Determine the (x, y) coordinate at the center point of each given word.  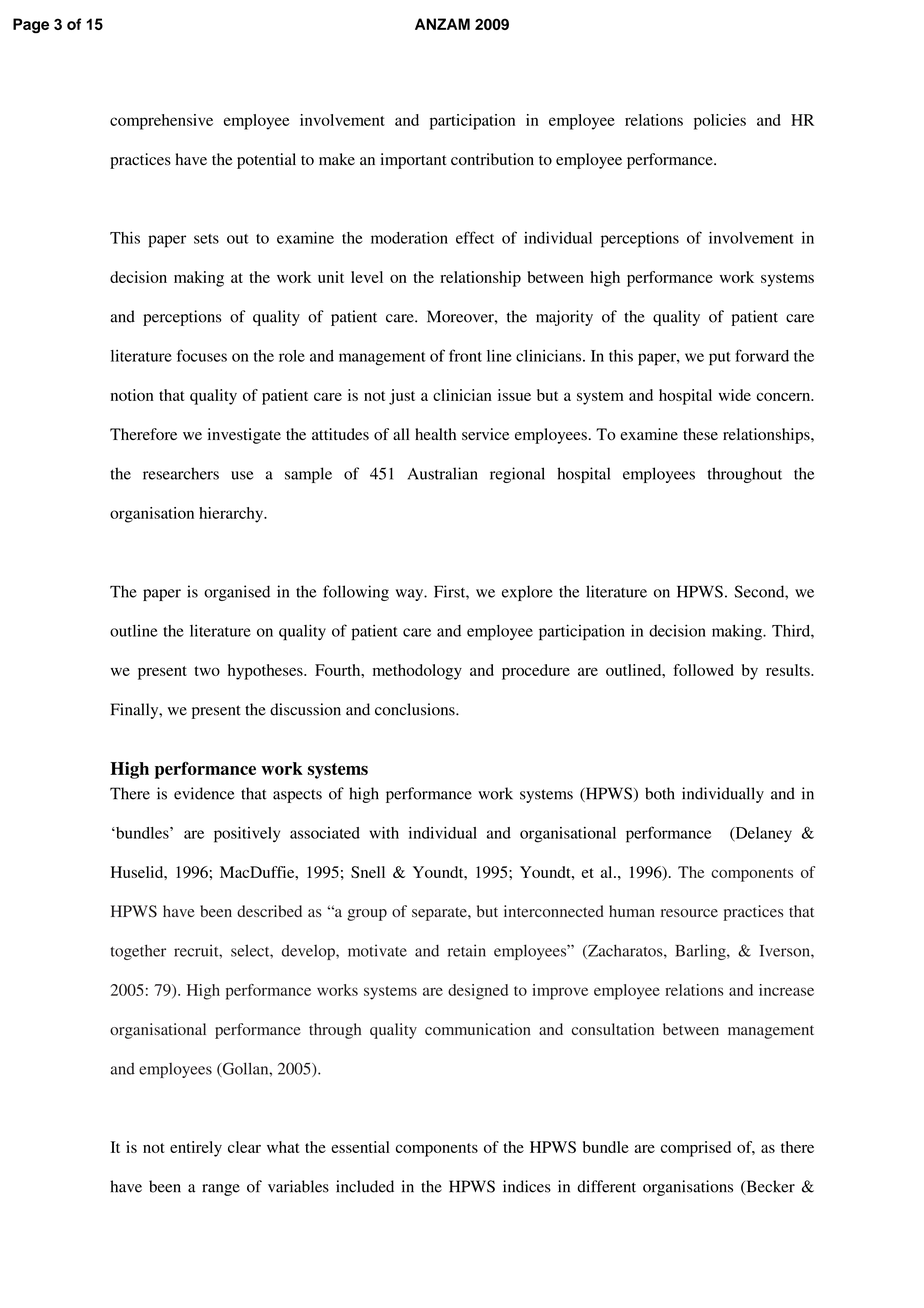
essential (360, 1147)
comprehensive (161, 122)
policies (720, 122)
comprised (696, 1149)
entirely (196, 1149)
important (414, 161)
